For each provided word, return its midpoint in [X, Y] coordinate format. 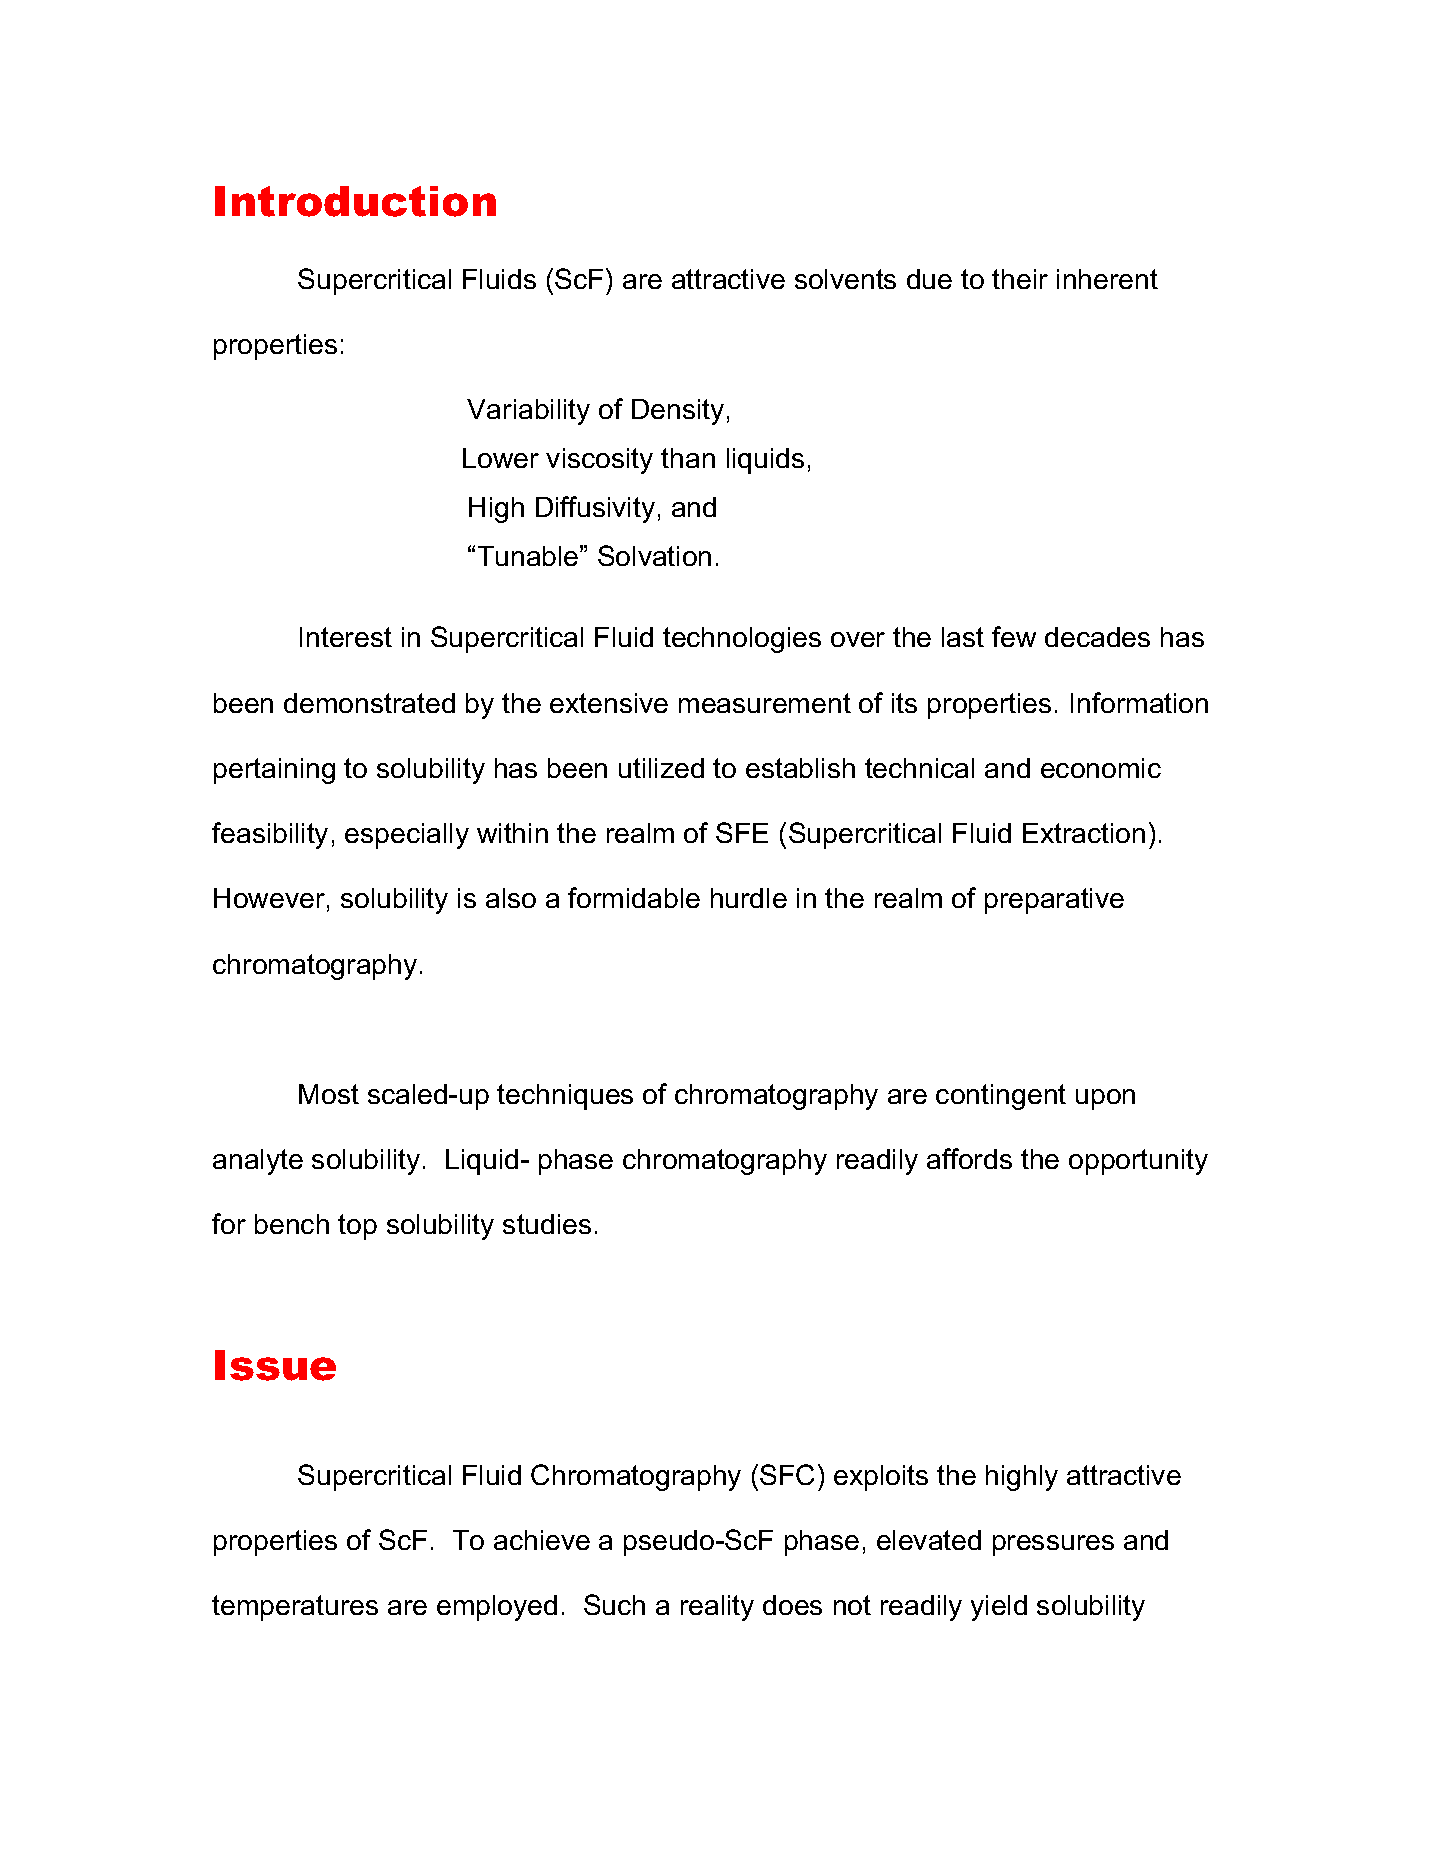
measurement [765, 703]
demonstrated [369, 703]
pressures [1053, 1545]
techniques [565, 1097]
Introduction [355, 201]
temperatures [295, 1608]
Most [329, 1094]
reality [717, 1608]
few [1014, 636]
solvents [845, 279]
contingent [1001, 1097]
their [1020, 279]
